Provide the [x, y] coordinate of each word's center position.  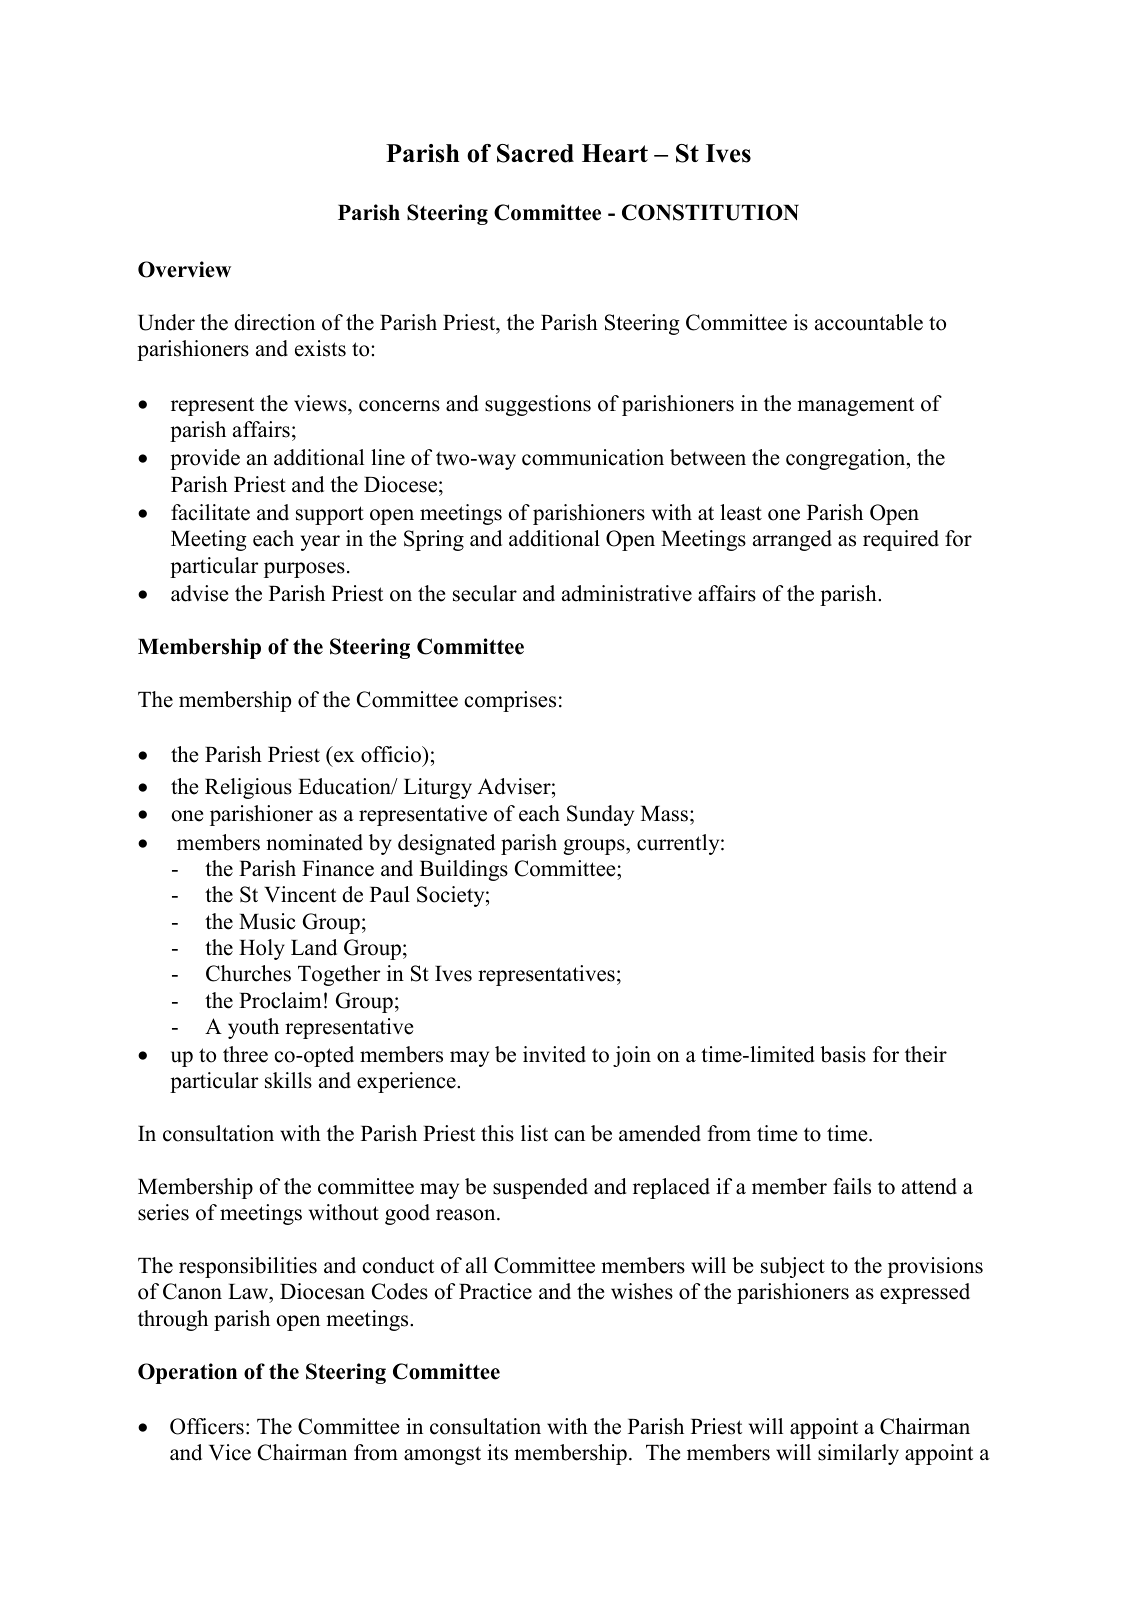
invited [554, 1054]
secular [485, 593]
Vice [230, 1452]
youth [253, 1028]
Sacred [535, 153]
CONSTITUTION [710, 212]
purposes [304, 570]
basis [843, 1054]
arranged [792, 540]
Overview [184, 269]
